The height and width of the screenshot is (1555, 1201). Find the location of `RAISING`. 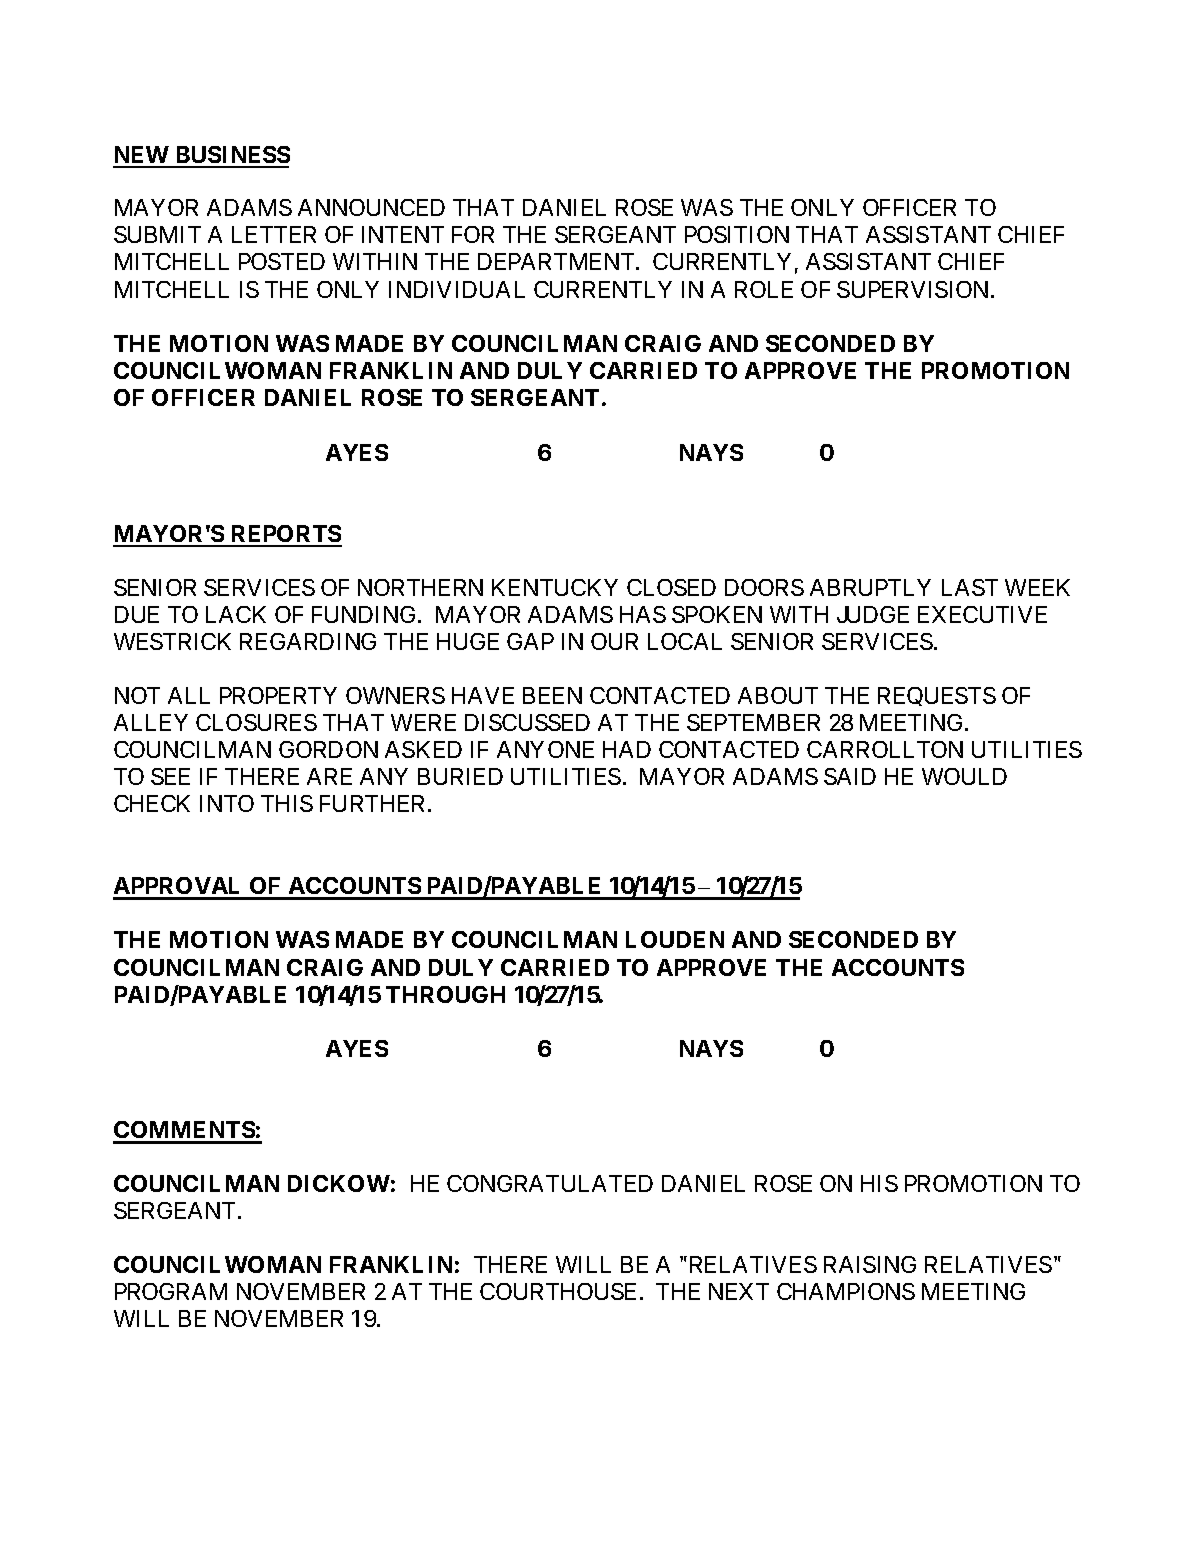

RAISING is located at coordinates (870, 1264).
